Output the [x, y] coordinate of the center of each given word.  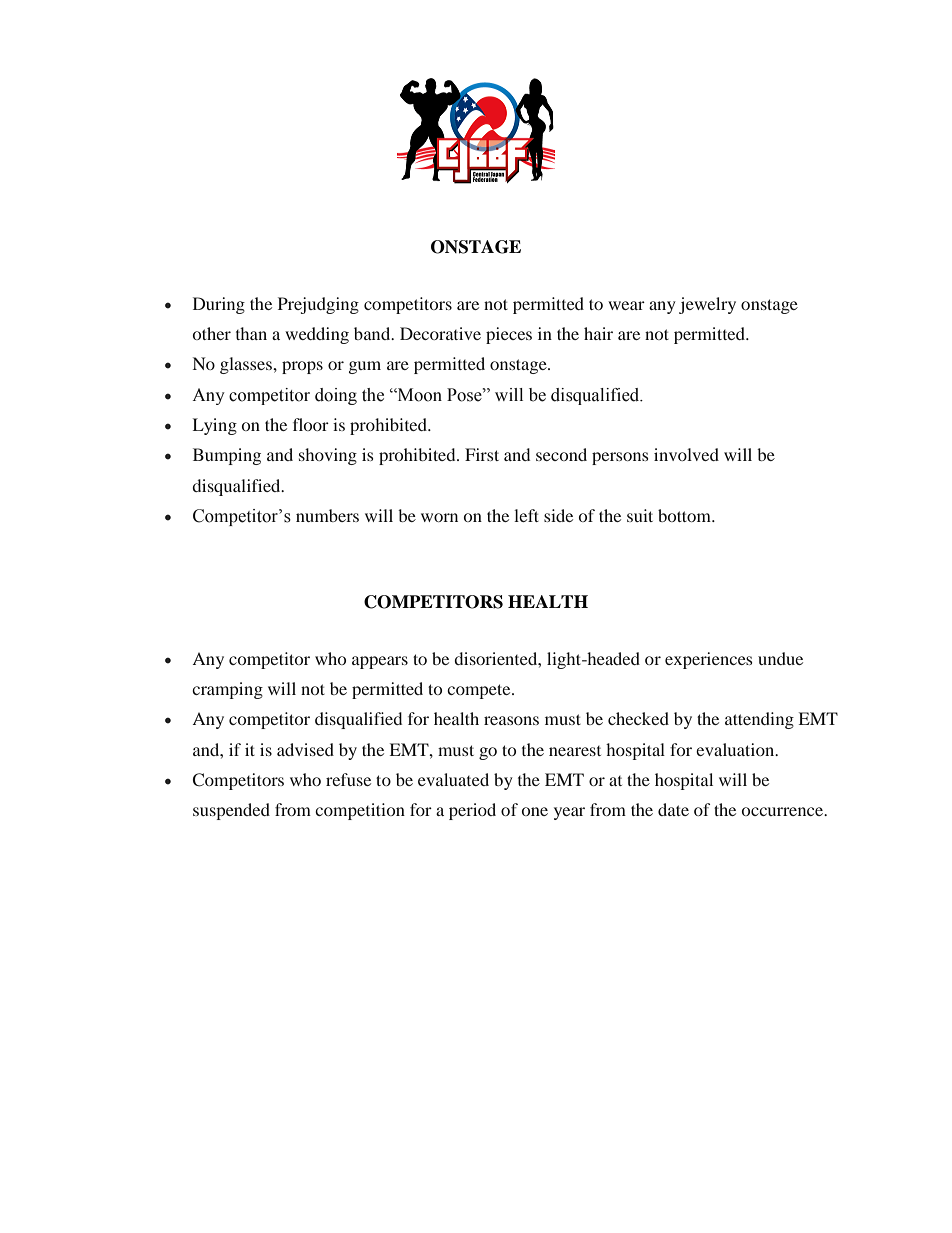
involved [686, 454]
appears [380, 662]
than [251, 333]
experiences [709, 660]
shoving [328, 456]
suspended [231, 811]
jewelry [707, 305]
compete [480, 691]
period [472, 811]
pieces [509, 335]
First [482, 454]
